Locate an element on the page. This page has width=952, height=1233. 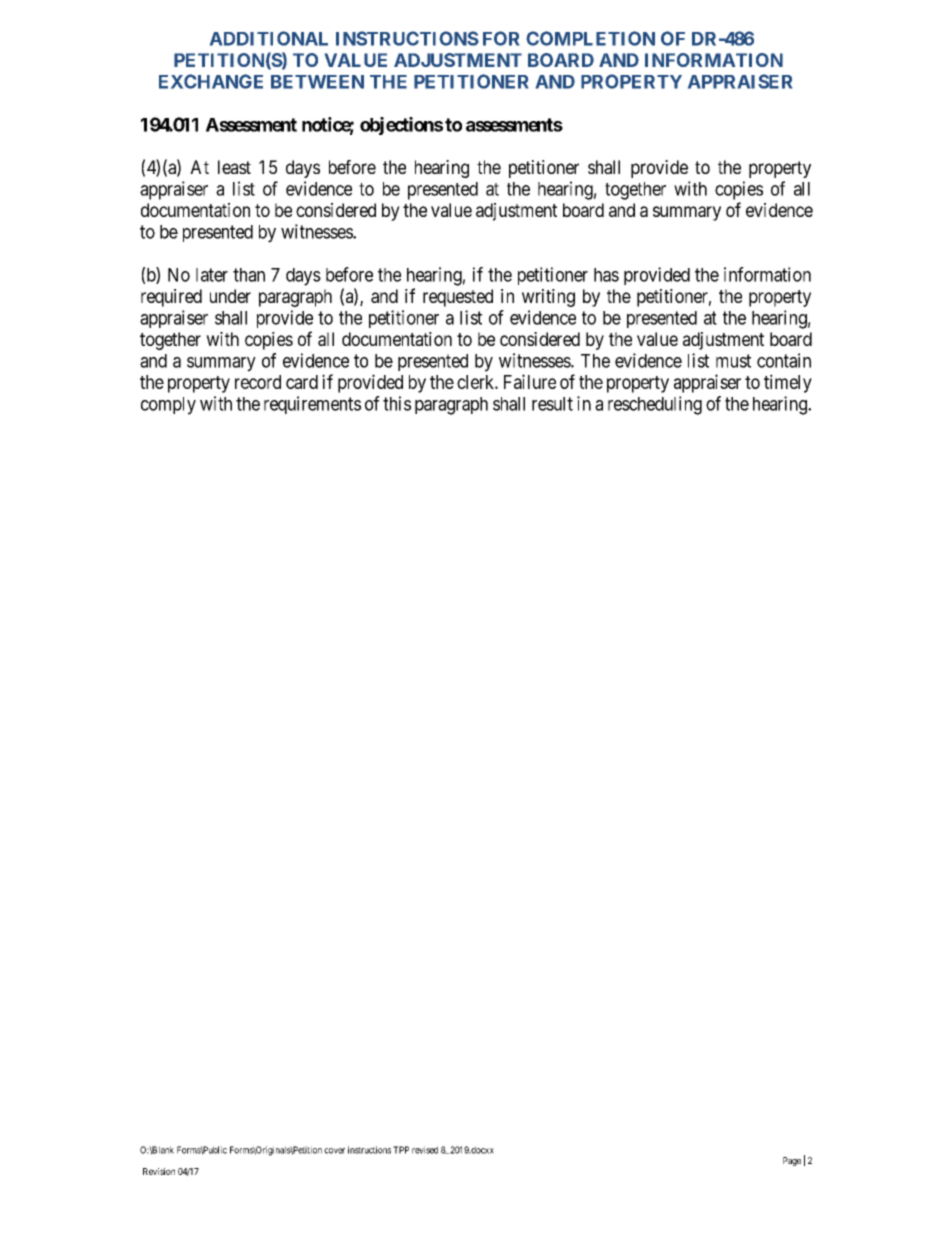
rescheduling is located at coordinates (655, 405).
